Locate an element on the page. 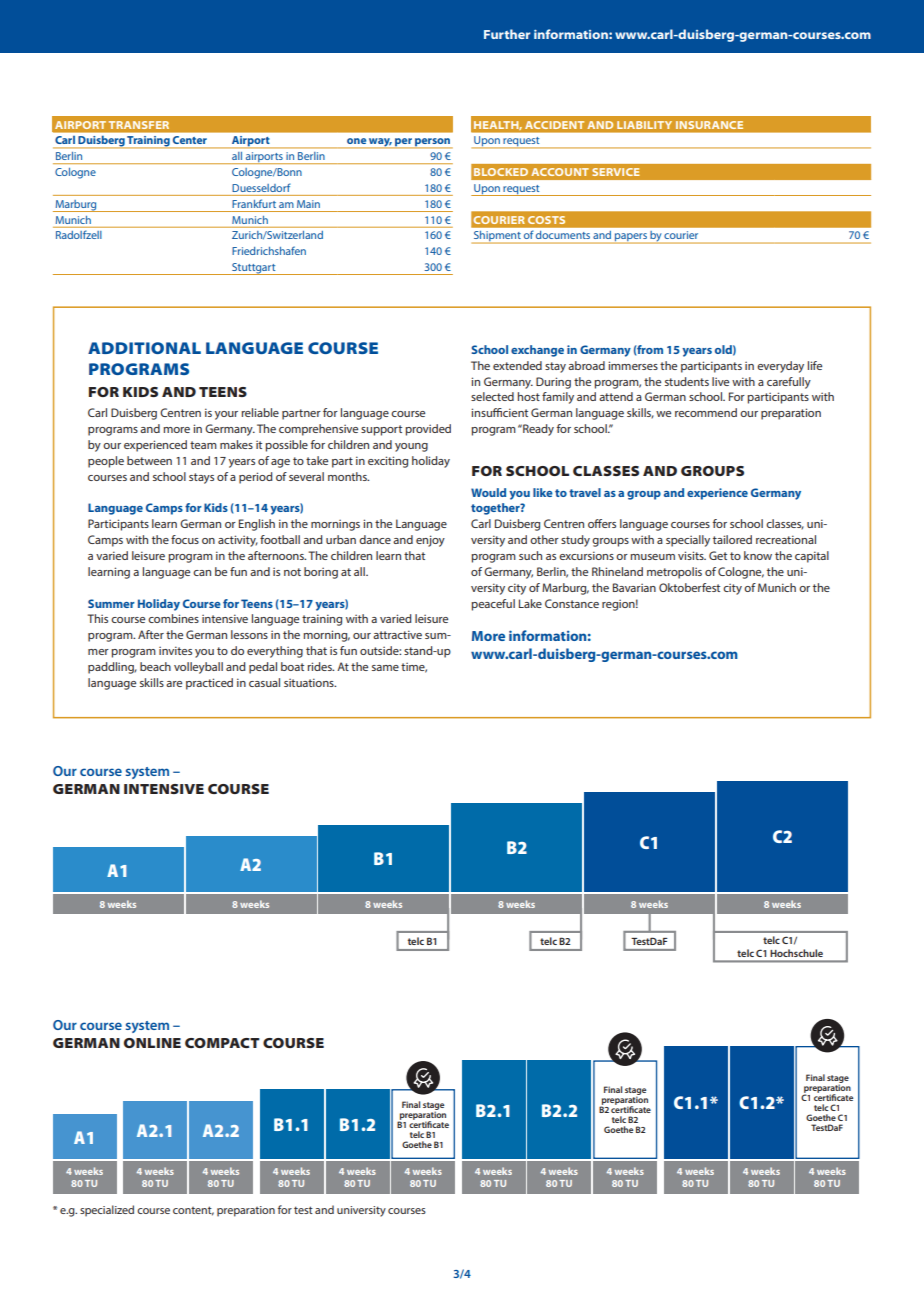 The width and height of the image is (924, 1308). provided is located at coordinates (428, 430).
